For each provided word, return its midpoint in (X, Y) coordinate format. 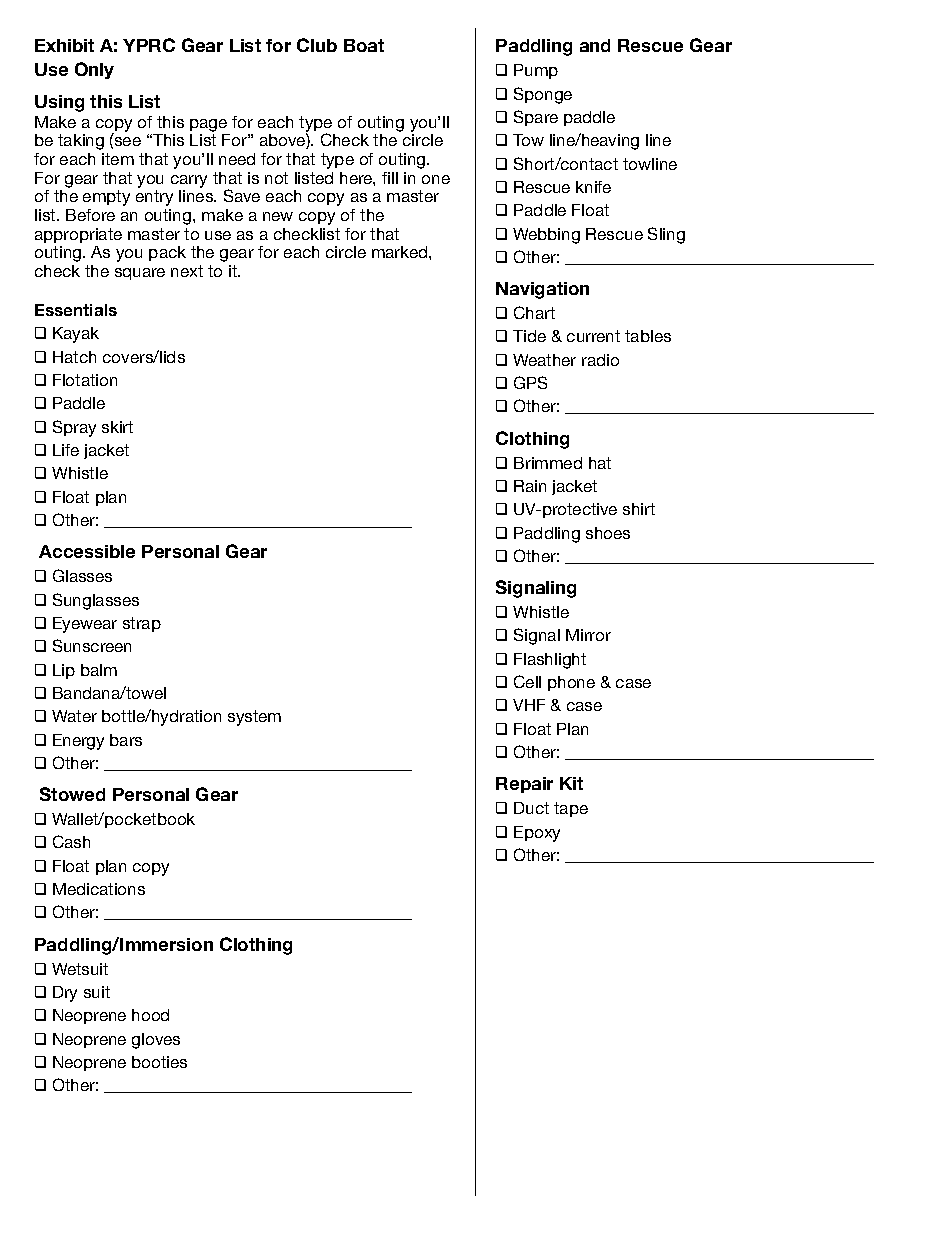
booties (159, 1062)
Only (94, 70)
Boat (364, 45)
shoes (608, 533)
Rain (530, 486)
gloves (156, 1041)
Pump (536, 71)
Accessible (87, 551)
